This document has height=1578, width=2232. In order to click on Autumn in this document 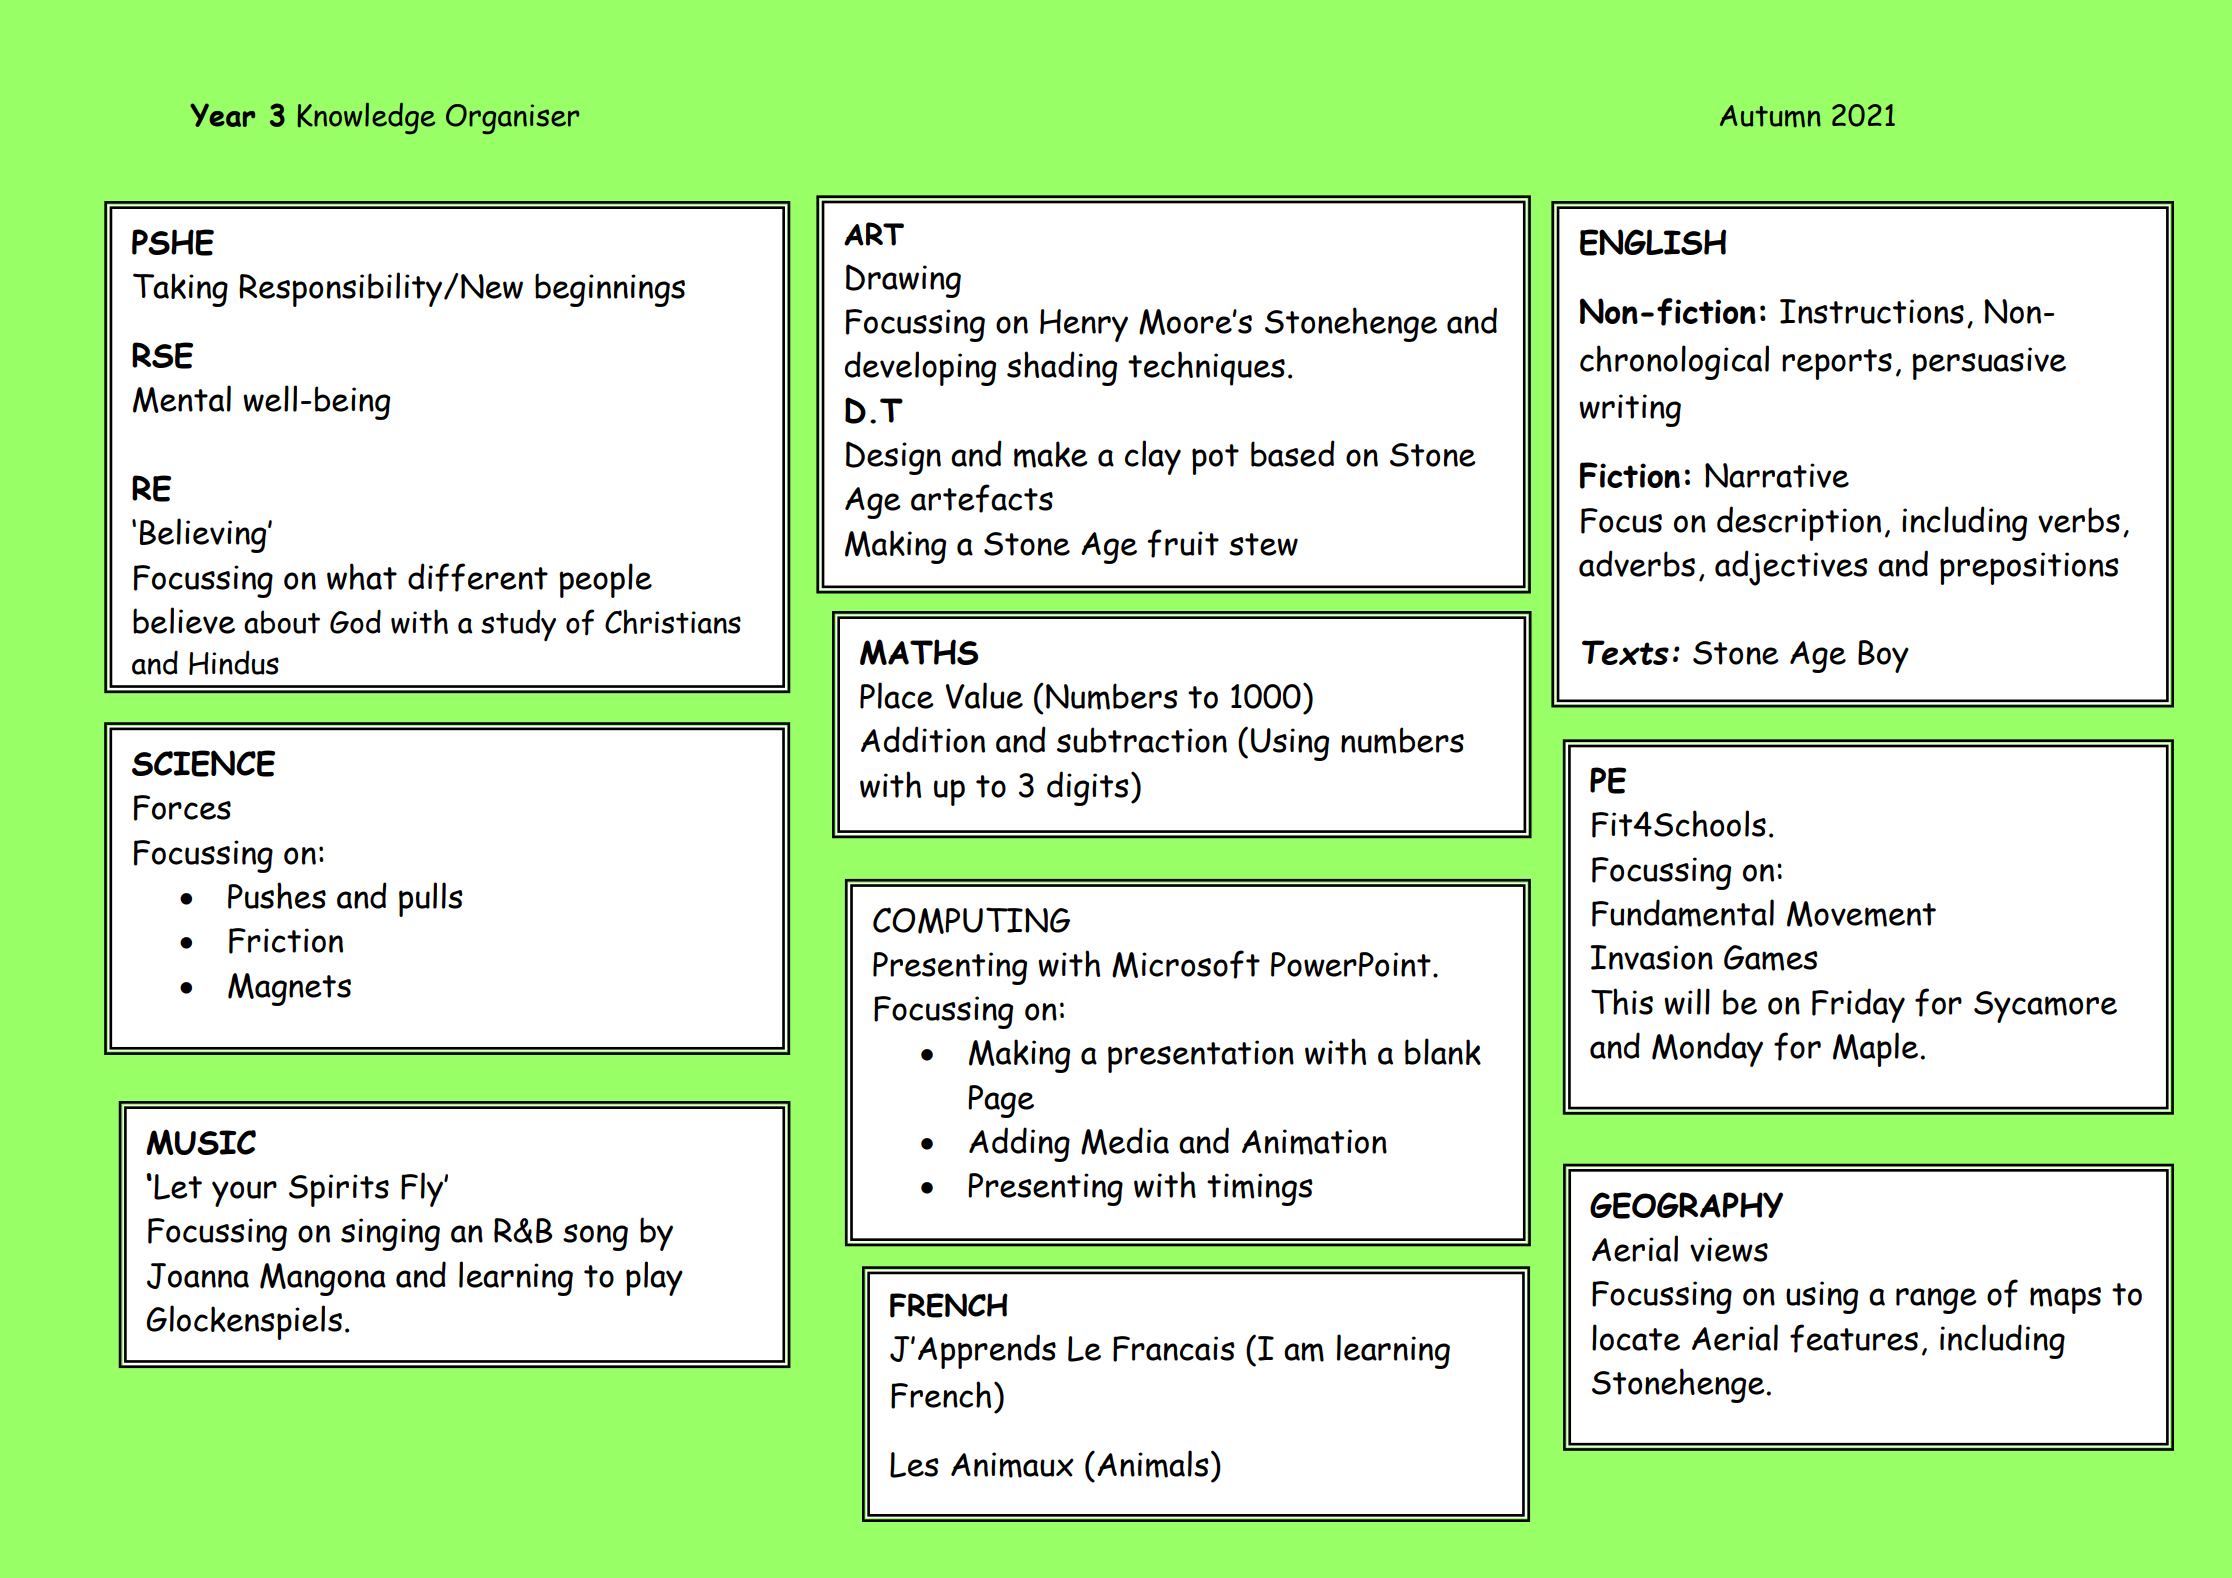, I will do `click(1770, 116)`.
